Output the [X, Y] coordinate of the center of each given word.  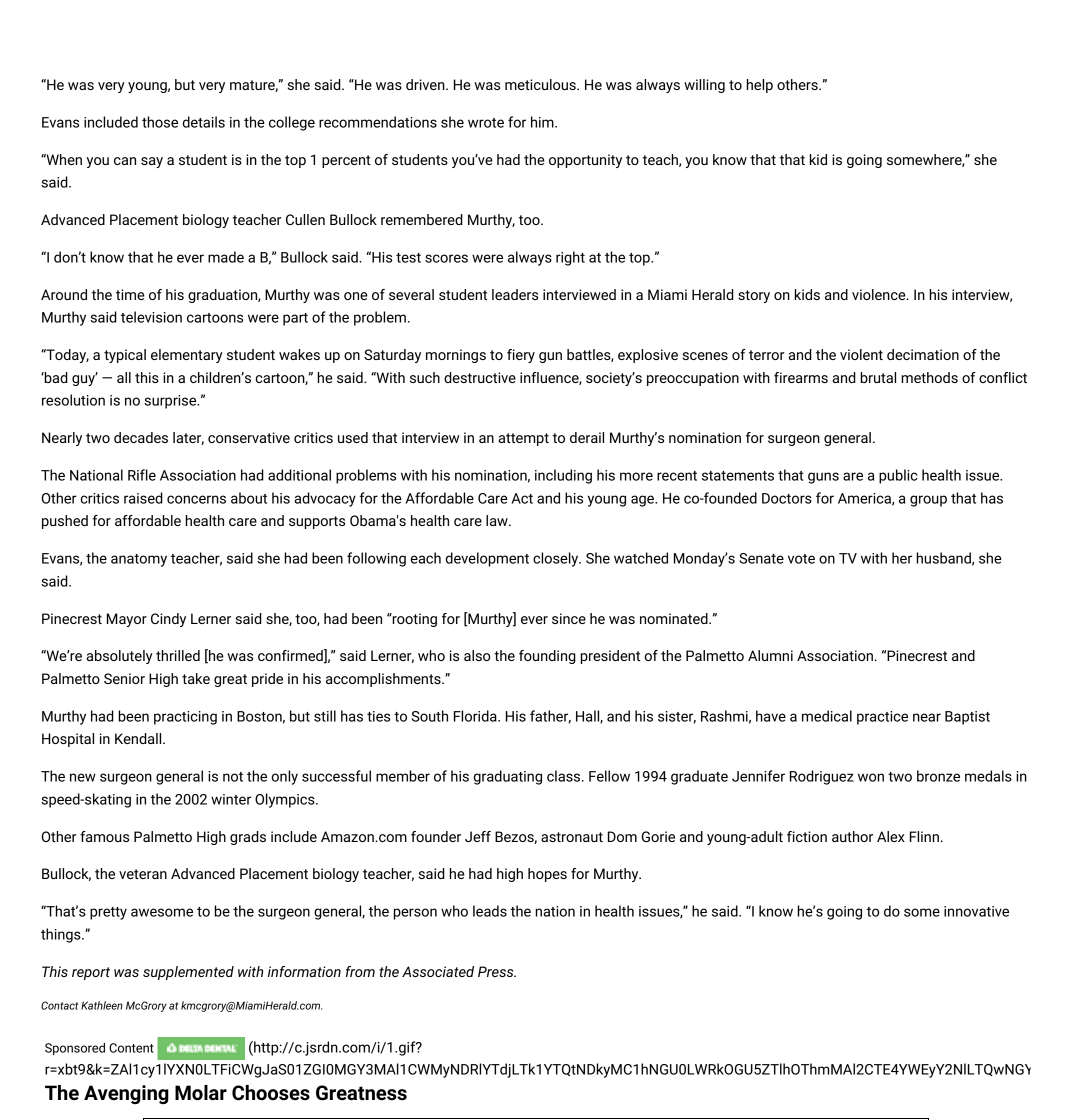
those [160, 122]
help [760, 86]
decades [141, 437]
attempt [523, 439]
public [898, 476]
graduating [508, 777]
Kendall [139, 738]
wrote [486, 123]
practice [882, 718]
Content [131, 1048]
